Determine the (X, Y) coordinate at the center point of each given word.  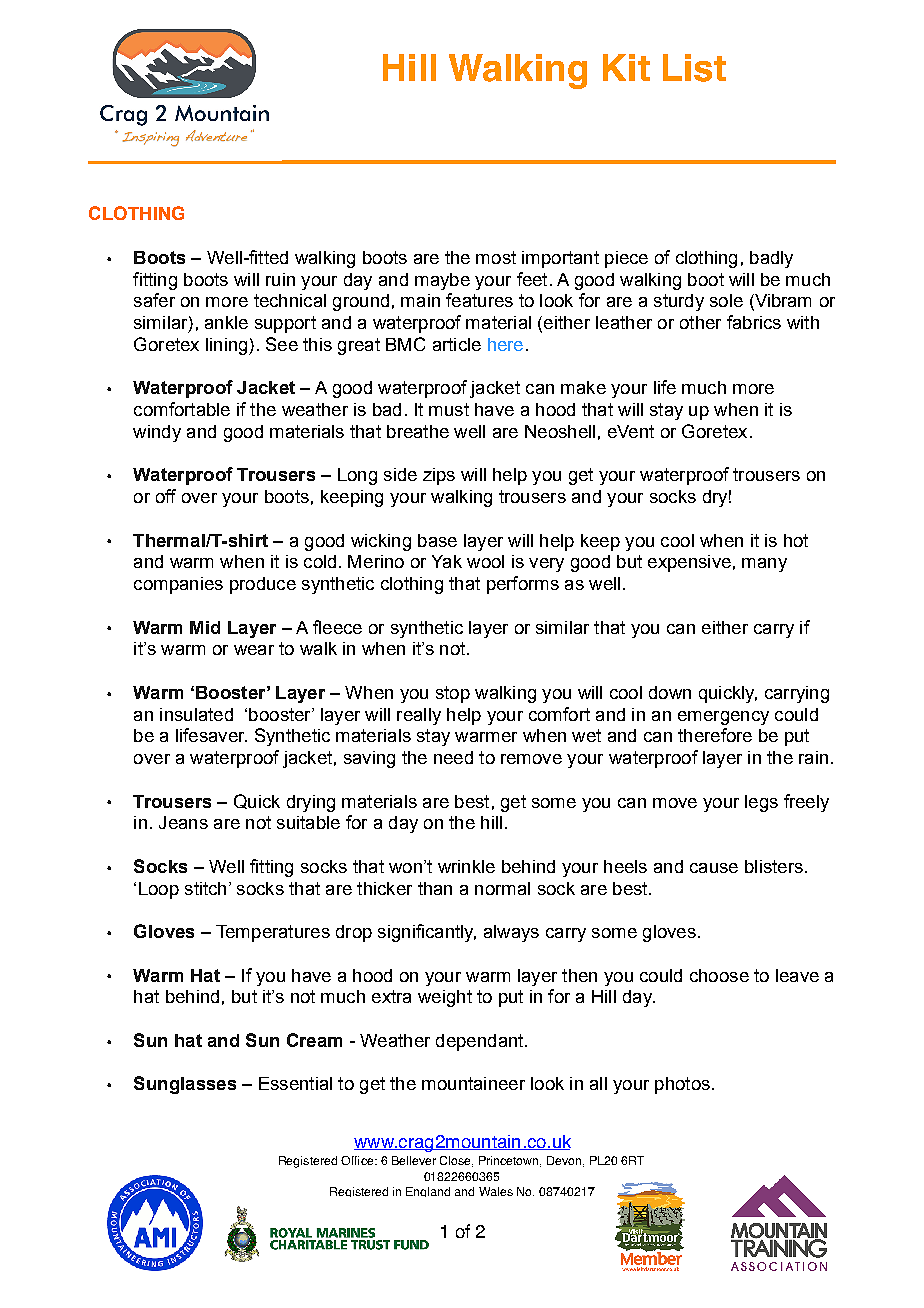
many (764, 565)
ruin (280, 279)
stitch (205, 888)
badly (771, 259)
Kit (626, 67)
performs (523, 585)
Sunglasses (185, 1085)
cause (714, 868)
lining (228, 346)
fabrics (754, 322)
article (457, 344)
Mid (205, 627)
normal (502, 888)
